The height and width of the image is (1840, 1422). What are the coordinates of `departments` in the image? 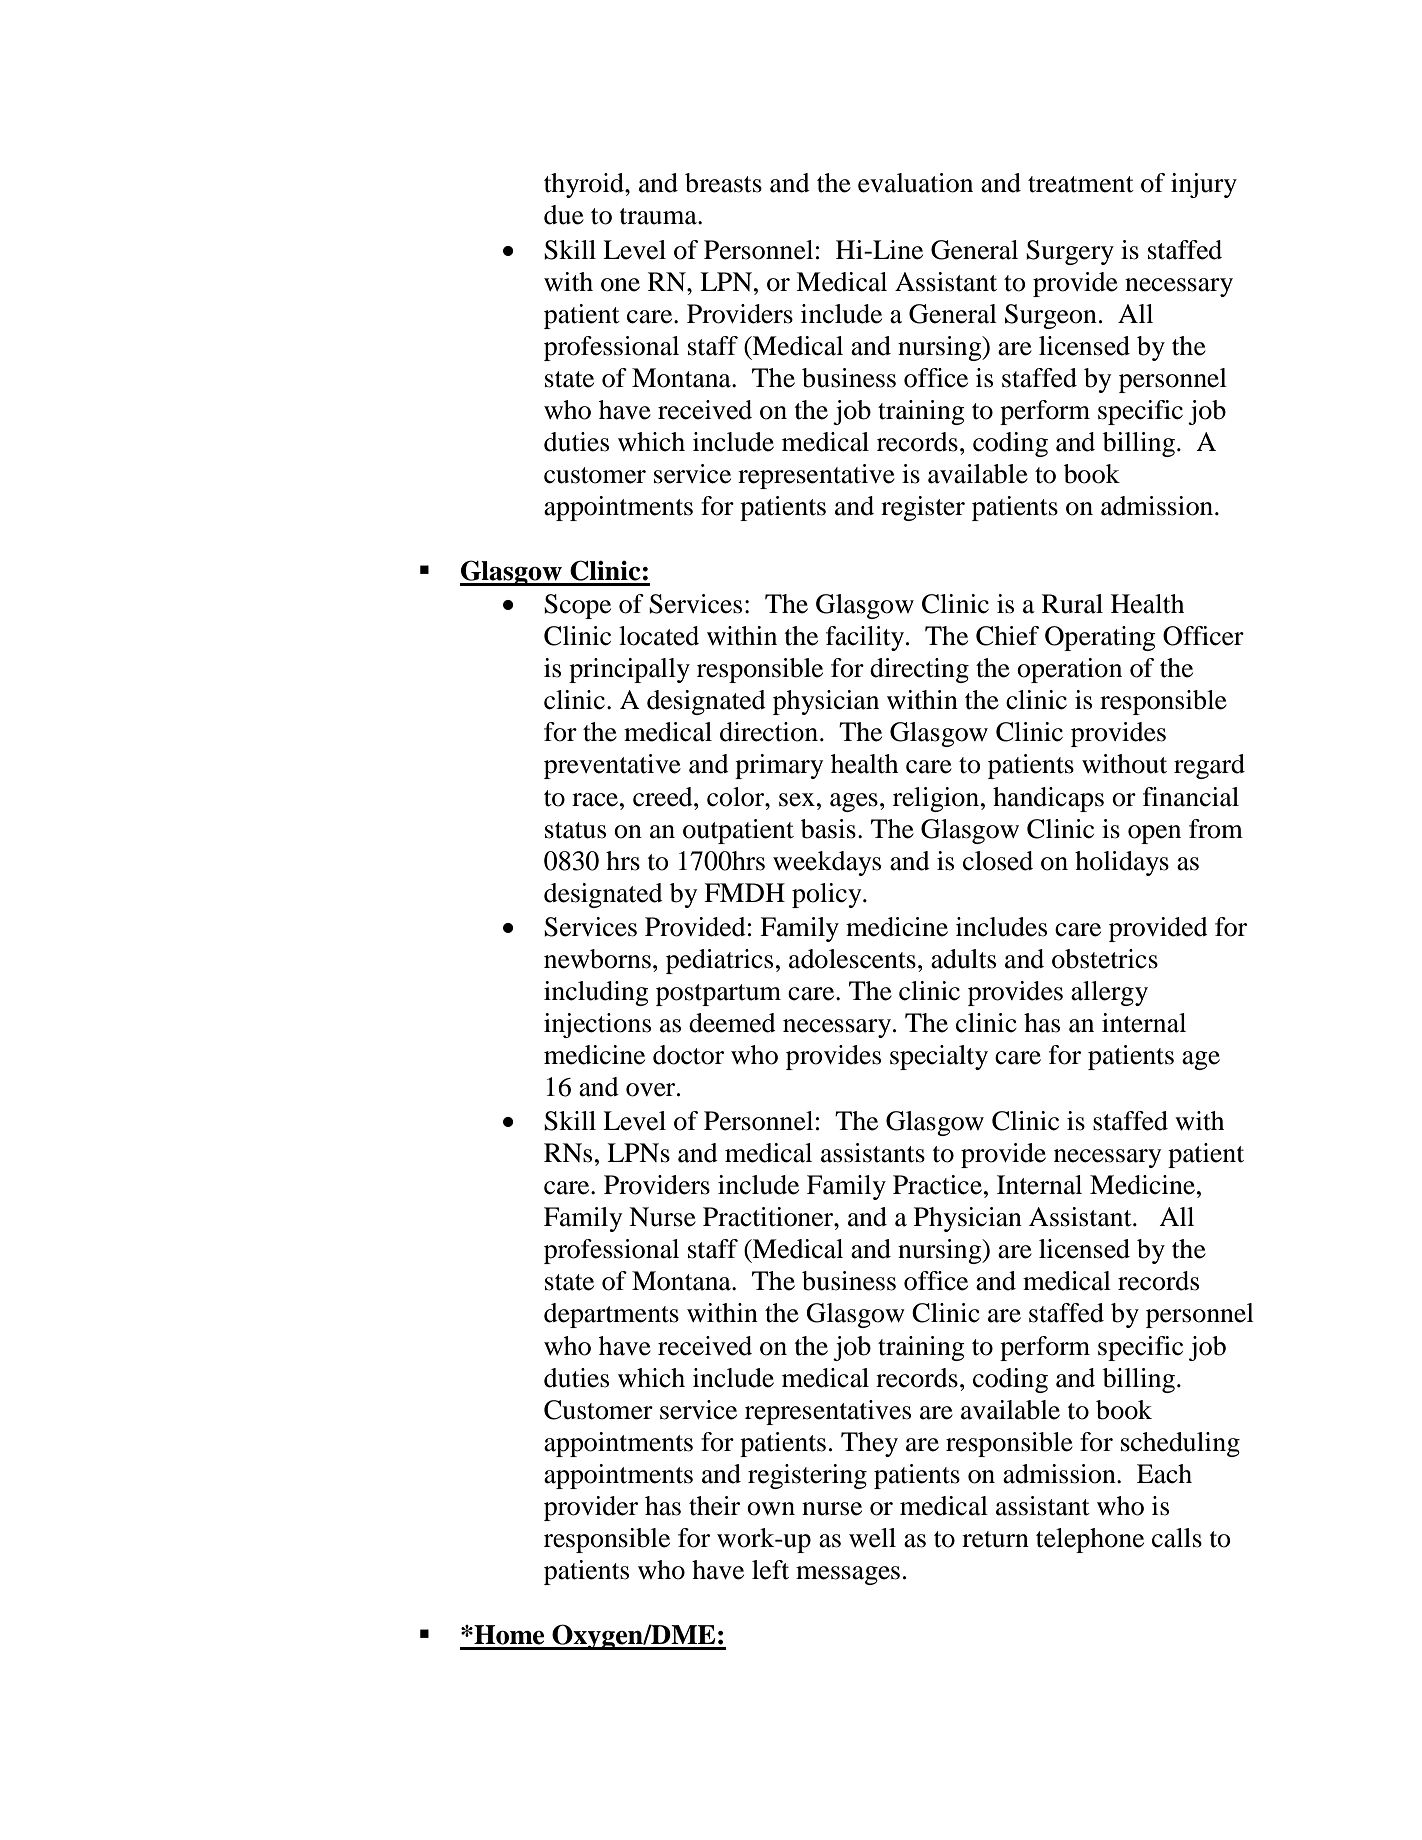 It's located at (611, 1315).
